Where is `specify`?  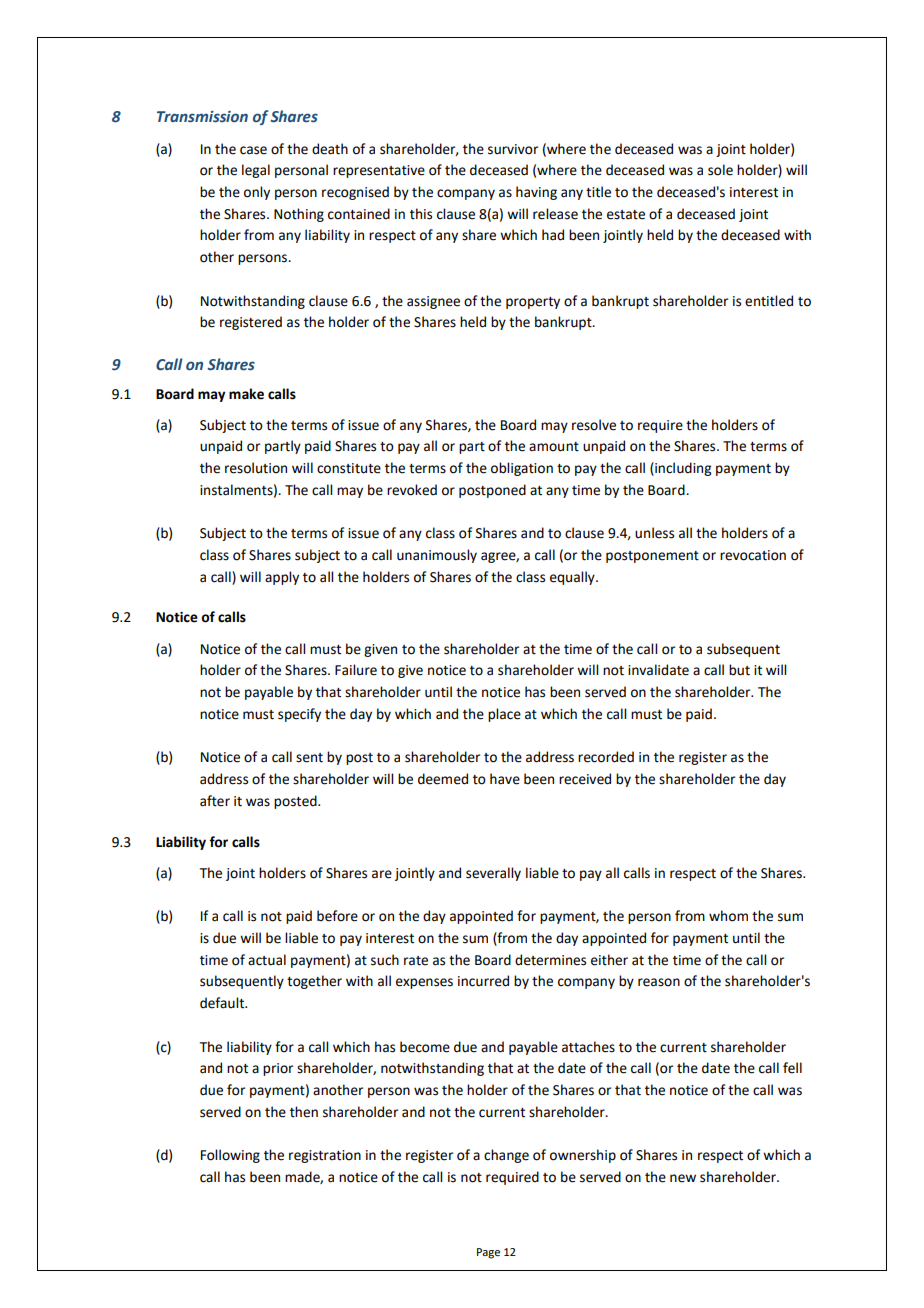 specify is located at coordinates (299, 715).
